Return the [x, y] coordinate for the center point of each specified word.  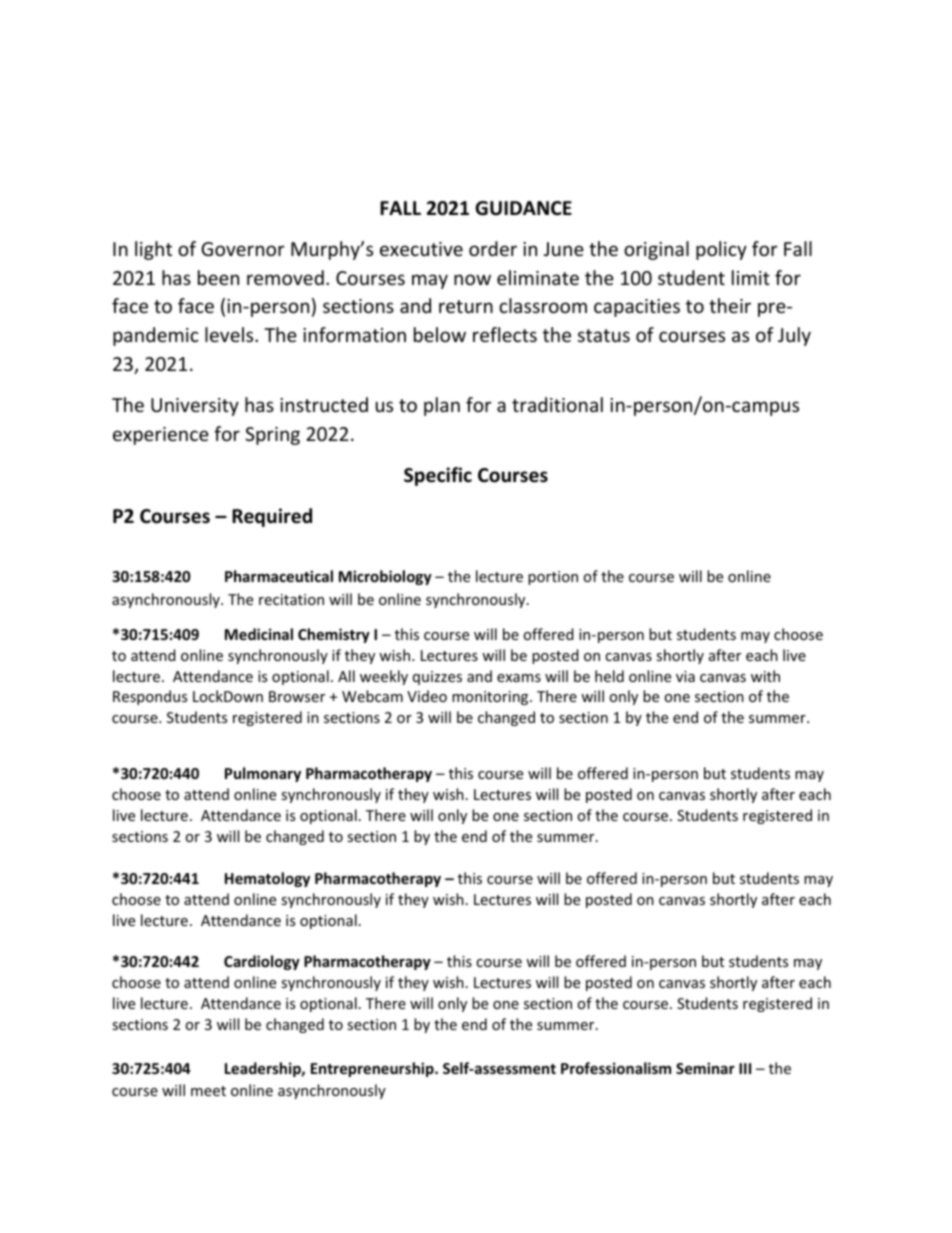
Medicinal [259, 634]
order [493, 248]
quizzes [437, 678]
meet [208, 1091]
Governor [243, 249]
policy [721, 250]
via [685, 676]
